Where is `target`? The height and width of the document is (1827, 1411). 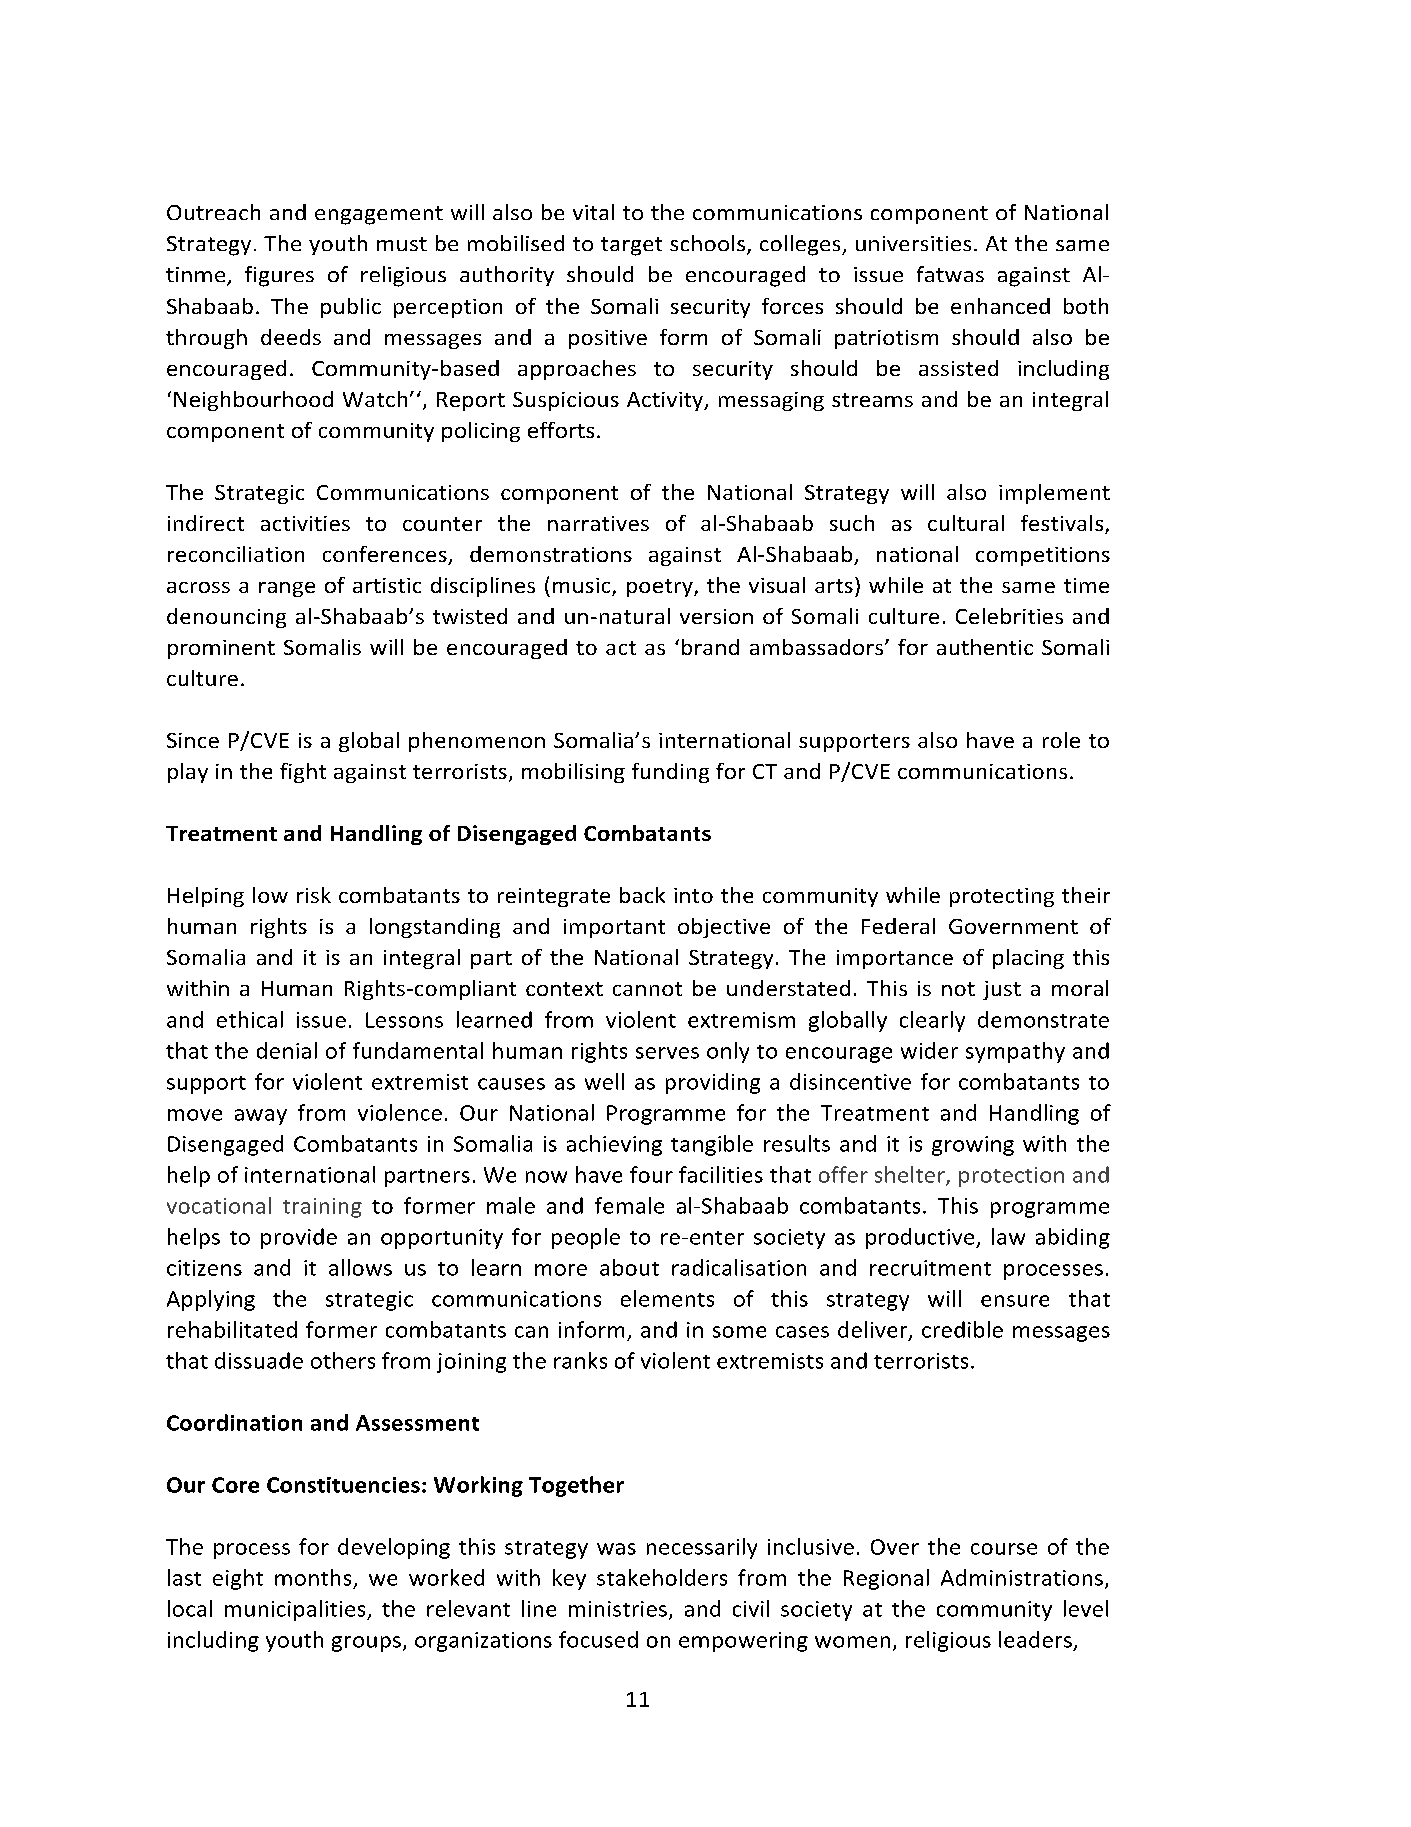
target is located at coordinates (631, 246).
